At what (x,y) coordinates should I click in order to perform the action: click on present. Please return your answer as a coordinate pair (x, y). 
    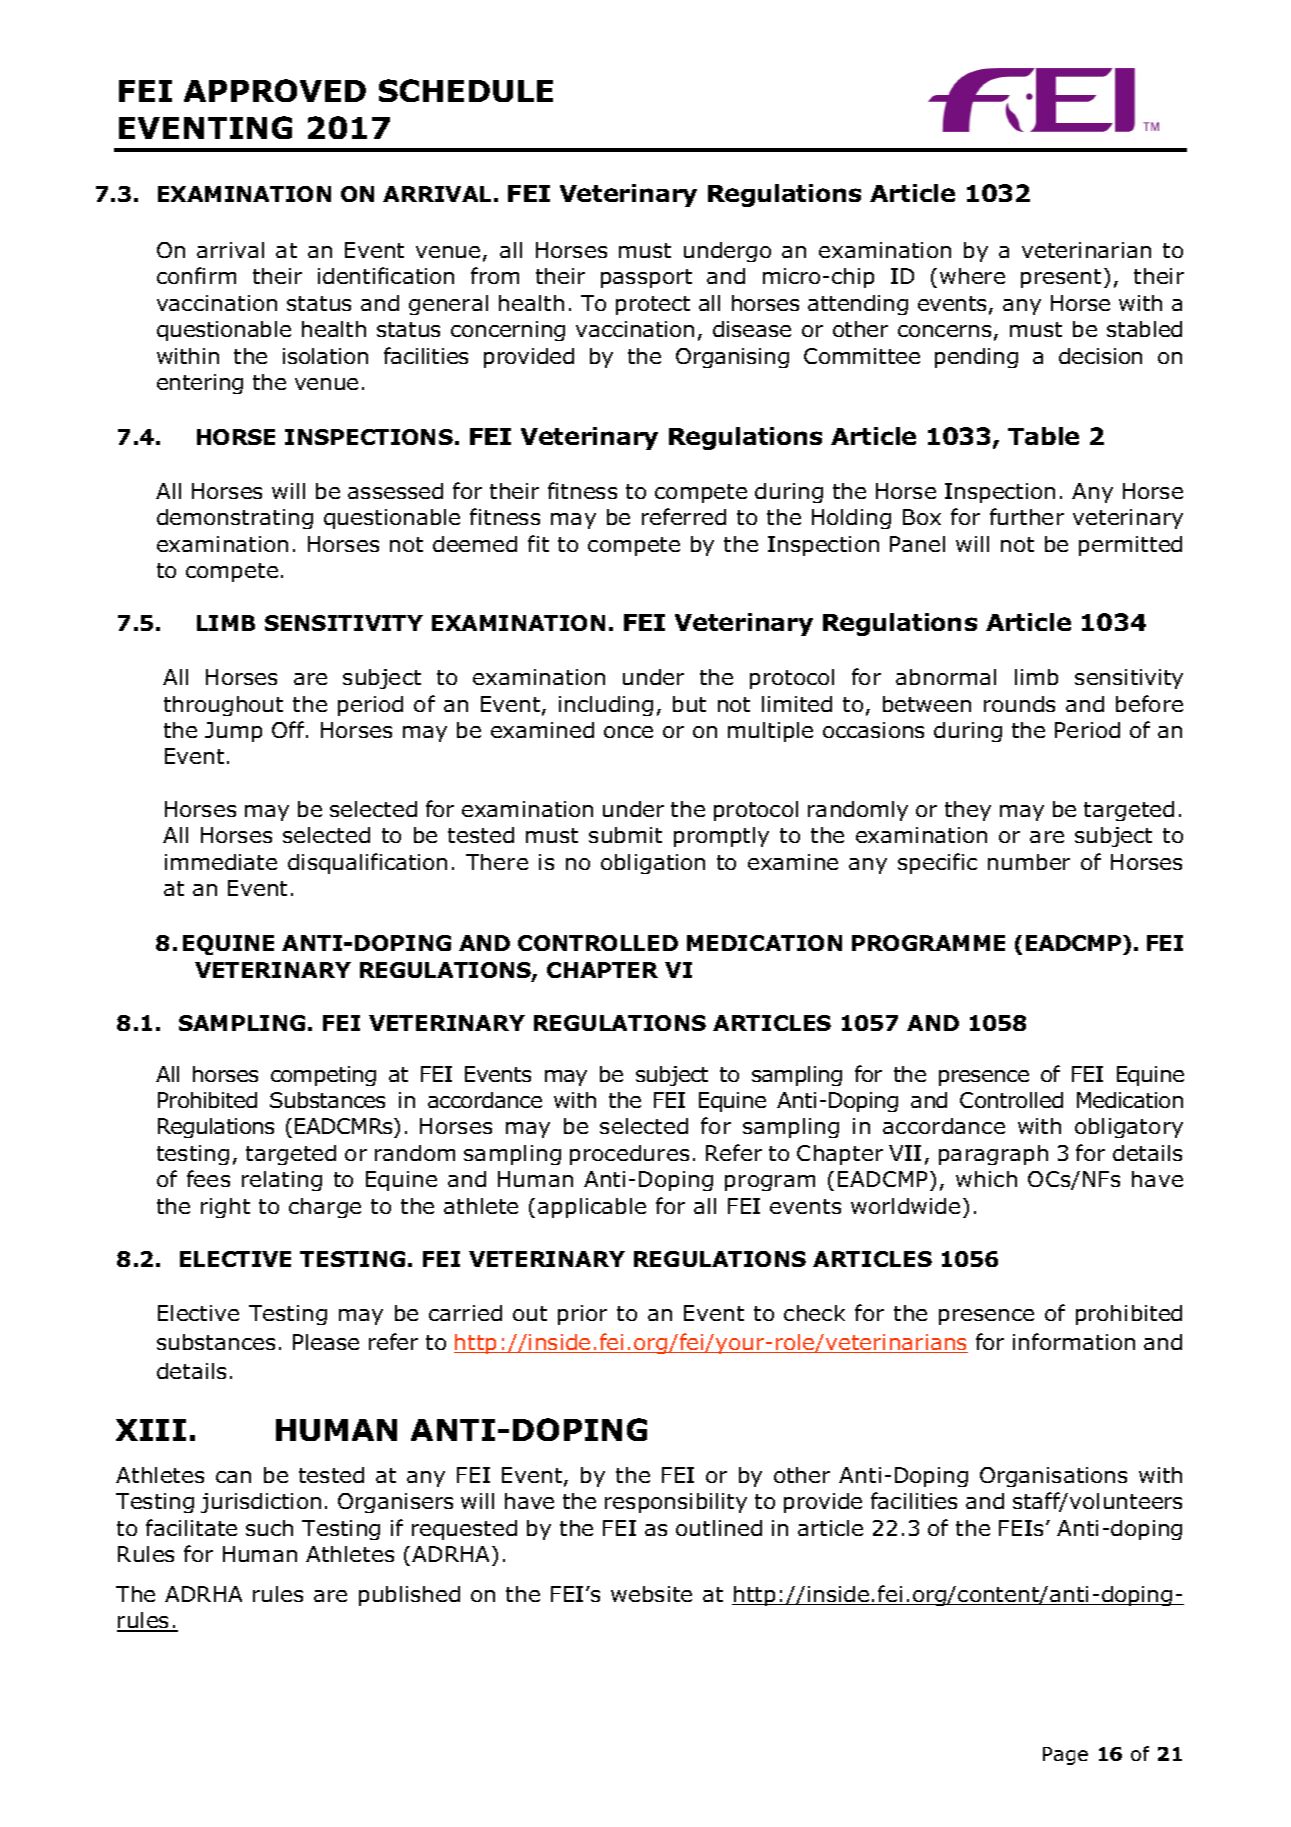
    Looking at the image, I should click on (1061, 278).
